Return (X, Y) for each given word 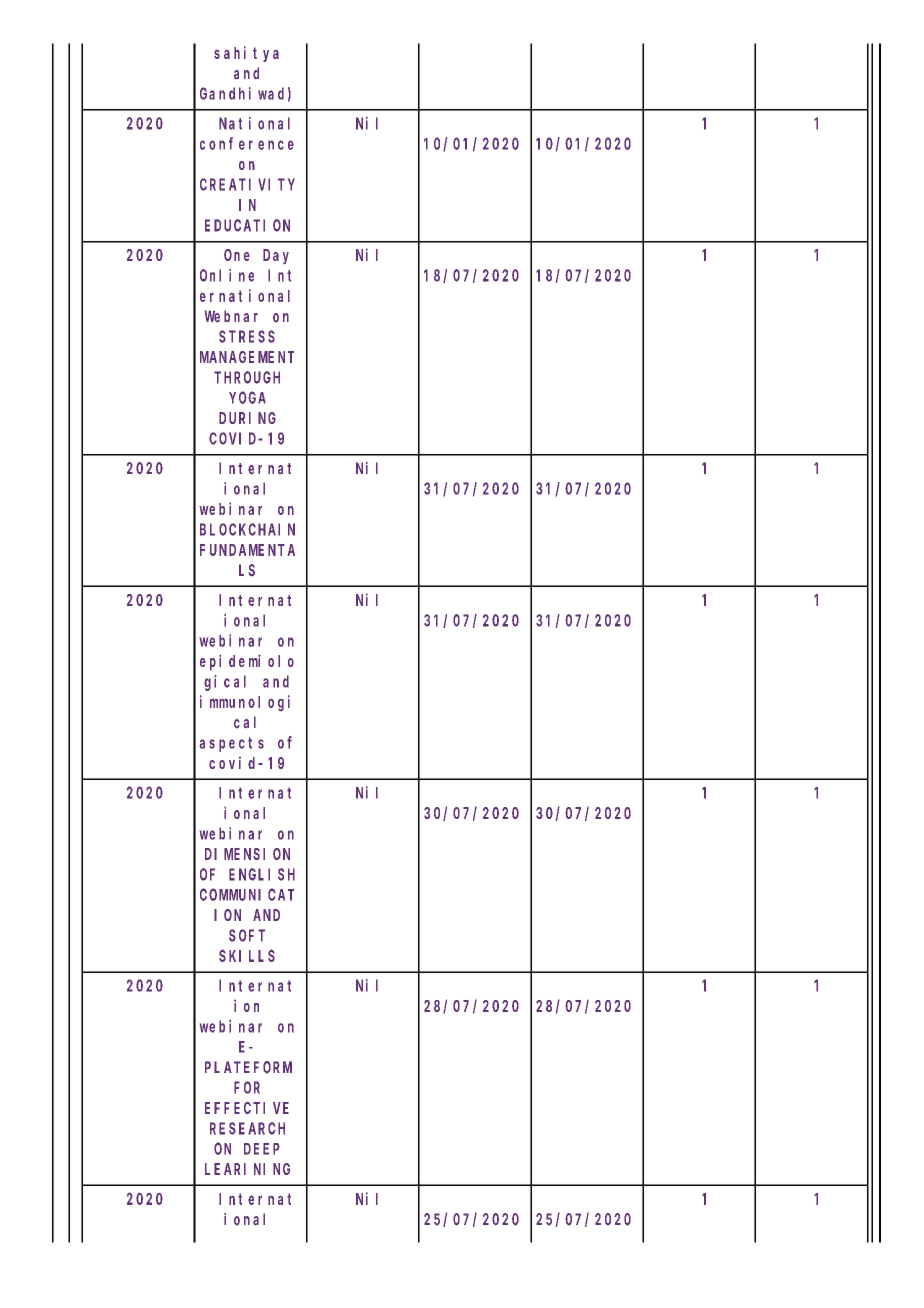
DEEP (262, 1149)
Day (276, 256)
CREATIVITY (247, 184)
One (237, 255)
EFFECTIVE (247, 1108)
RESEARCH (247, 1128)
